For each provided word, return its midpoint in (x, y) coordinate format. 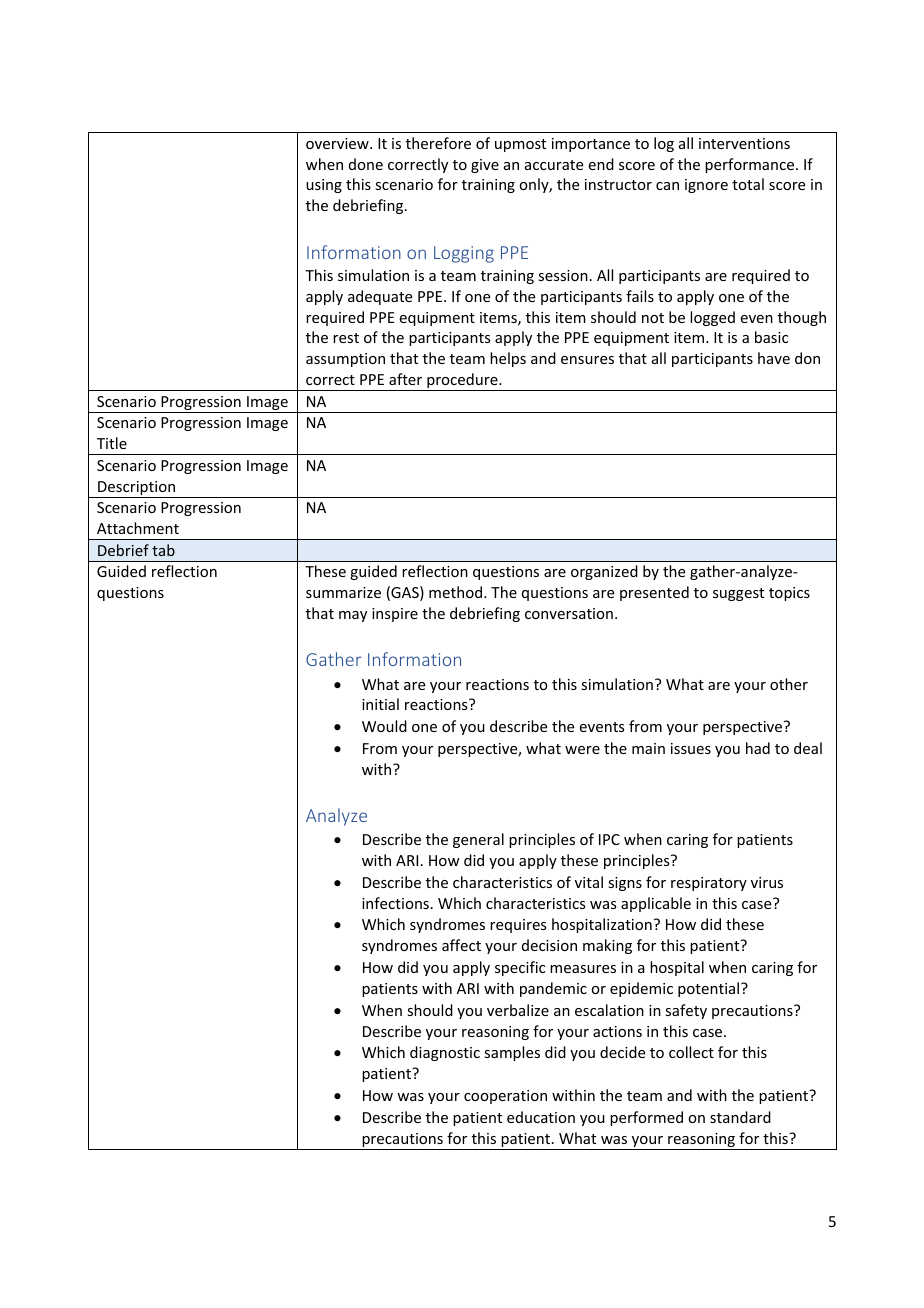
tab (163, 550)
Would (384, 726)
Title (112, 443)
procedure (462, 382)
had (758, 748)
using (324, 186)
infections (395, 903)
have (774, 358)
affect (461, 945)
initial (380, 704)
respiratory (709, 884)
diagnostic (445, 1053)
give (485, 166)
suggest (738, 594)
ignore (706, 186)
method (457, 592)
